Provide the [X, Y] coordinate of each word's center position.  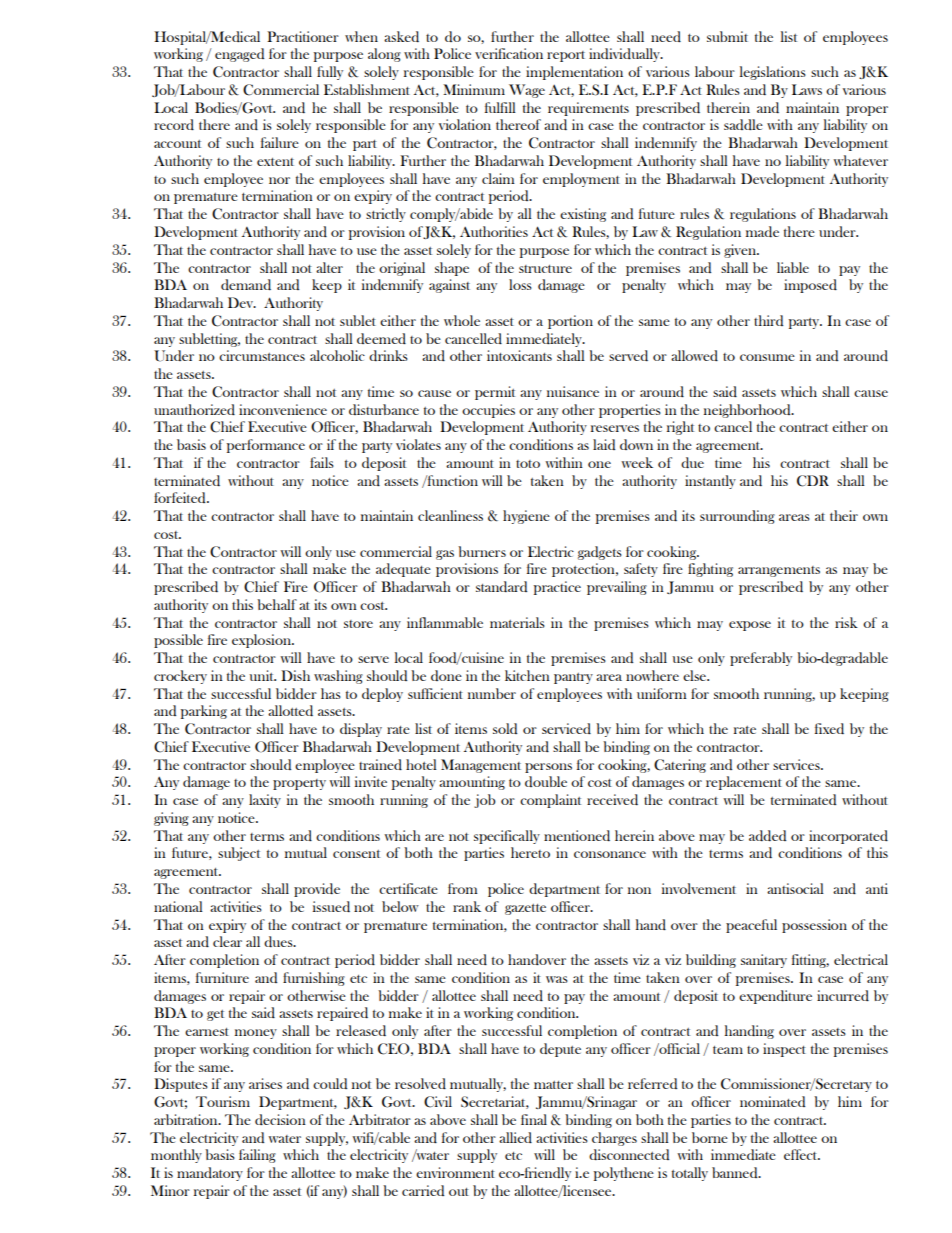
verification [509, 53]
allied [515, 1137]
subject [239, 854]
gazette [525, 909]
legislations [773, 73]
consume [767, 357]
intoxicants [519, 355]
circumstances [262, 355]
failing [257, 1156]
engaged [240, 55]
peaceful [751, 926]
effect [802, 1154]
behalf [277, 604]
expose [750, 626]
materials [517, 622]
